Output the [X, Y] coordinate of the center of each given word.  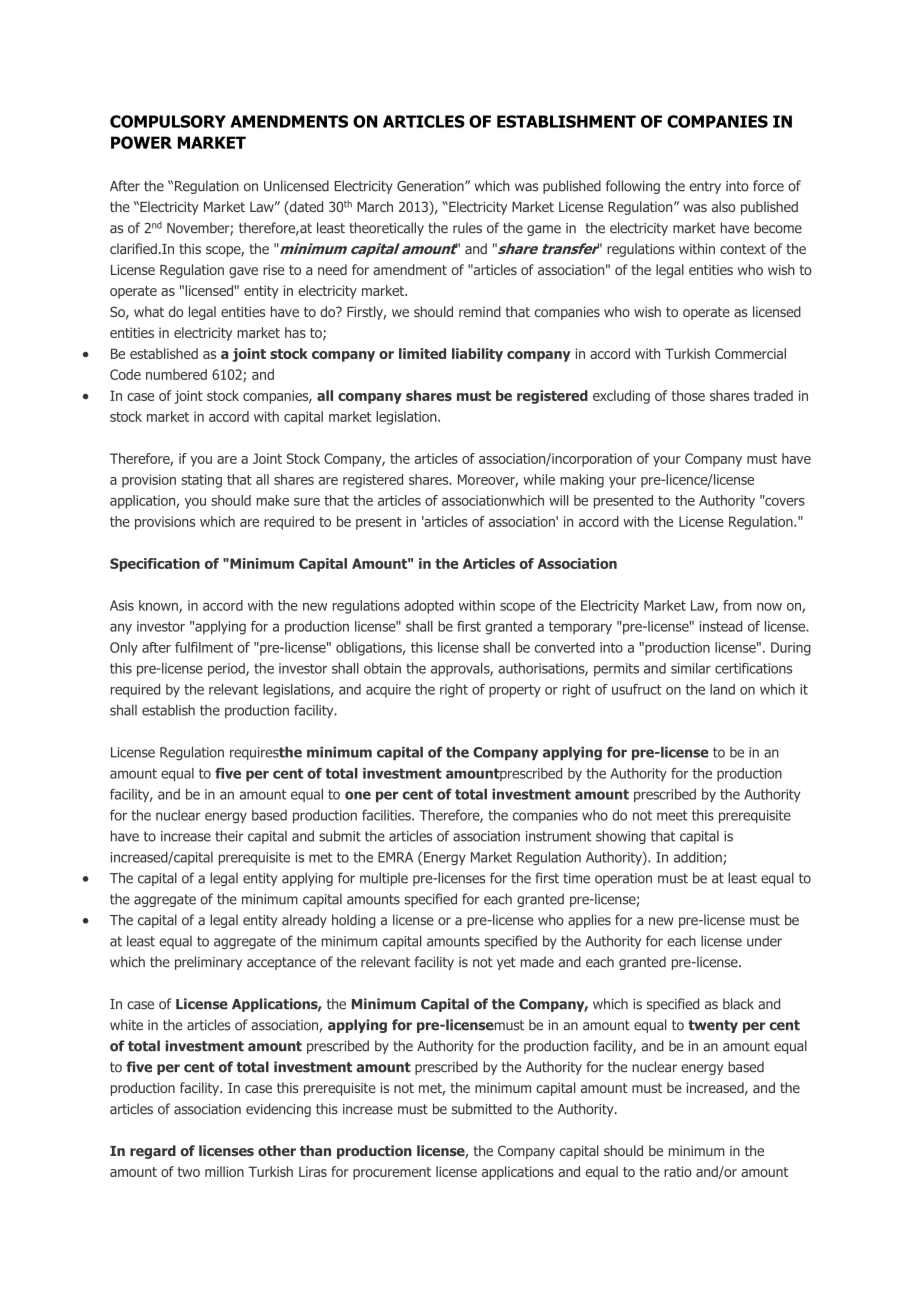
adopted [429, 607]
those [688, 395]
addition [699, 858]
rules [467, 228]
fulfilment [204, 647]
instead [721, 626]
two [188, 1172]
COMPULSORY [168, 121]
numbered [176, 374]
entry [705, 187]
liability [477, 355]
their [229, 836]
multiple [384, 879]
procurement [392, 1173]
